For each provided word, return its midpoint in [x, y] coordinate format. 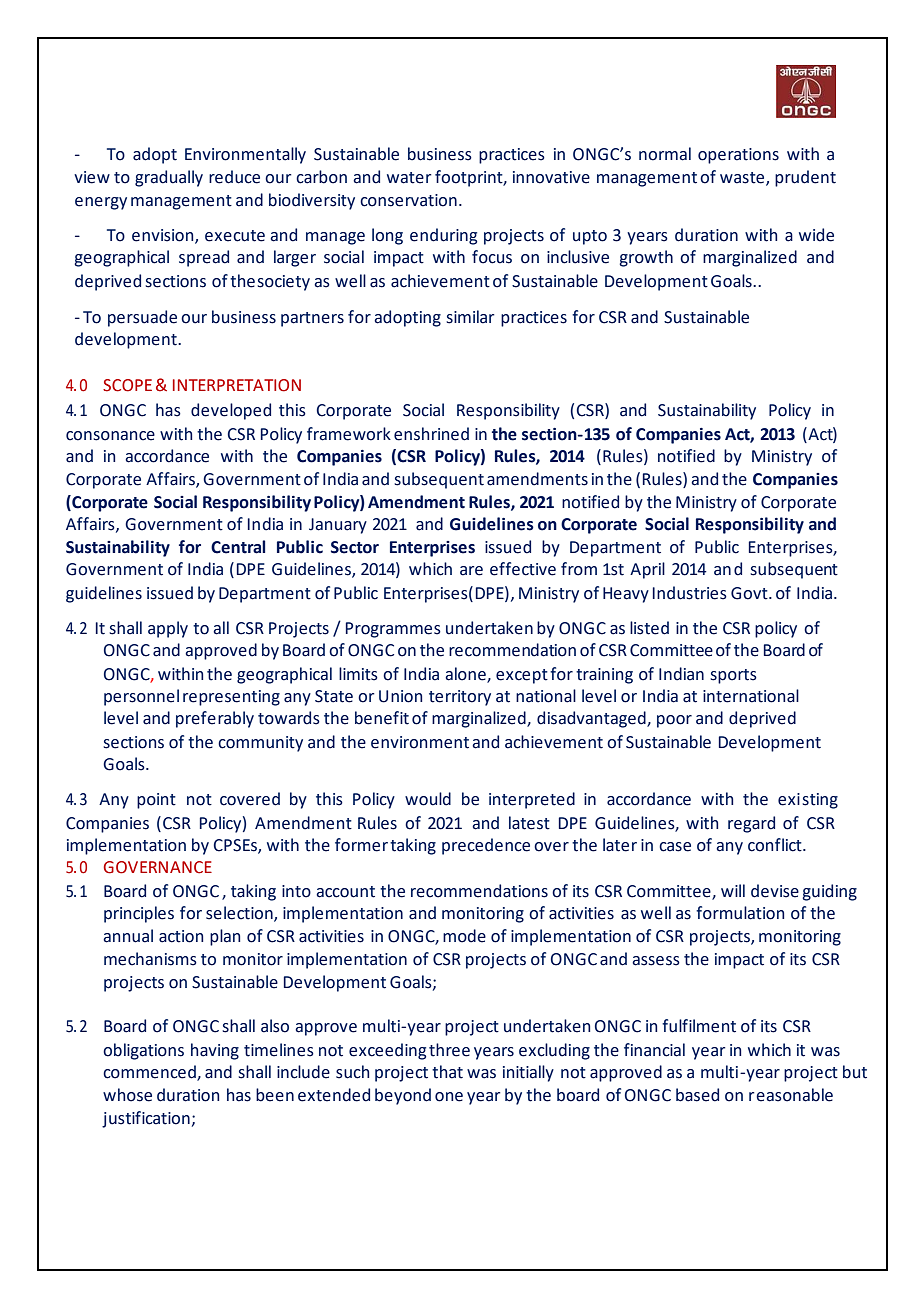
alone [466, 674]
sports [734, 676]
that [447, 1072]
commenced [150, 1073]
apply [168, 629]
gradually [169, 178]
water [409, 178]
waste [743, 178]
